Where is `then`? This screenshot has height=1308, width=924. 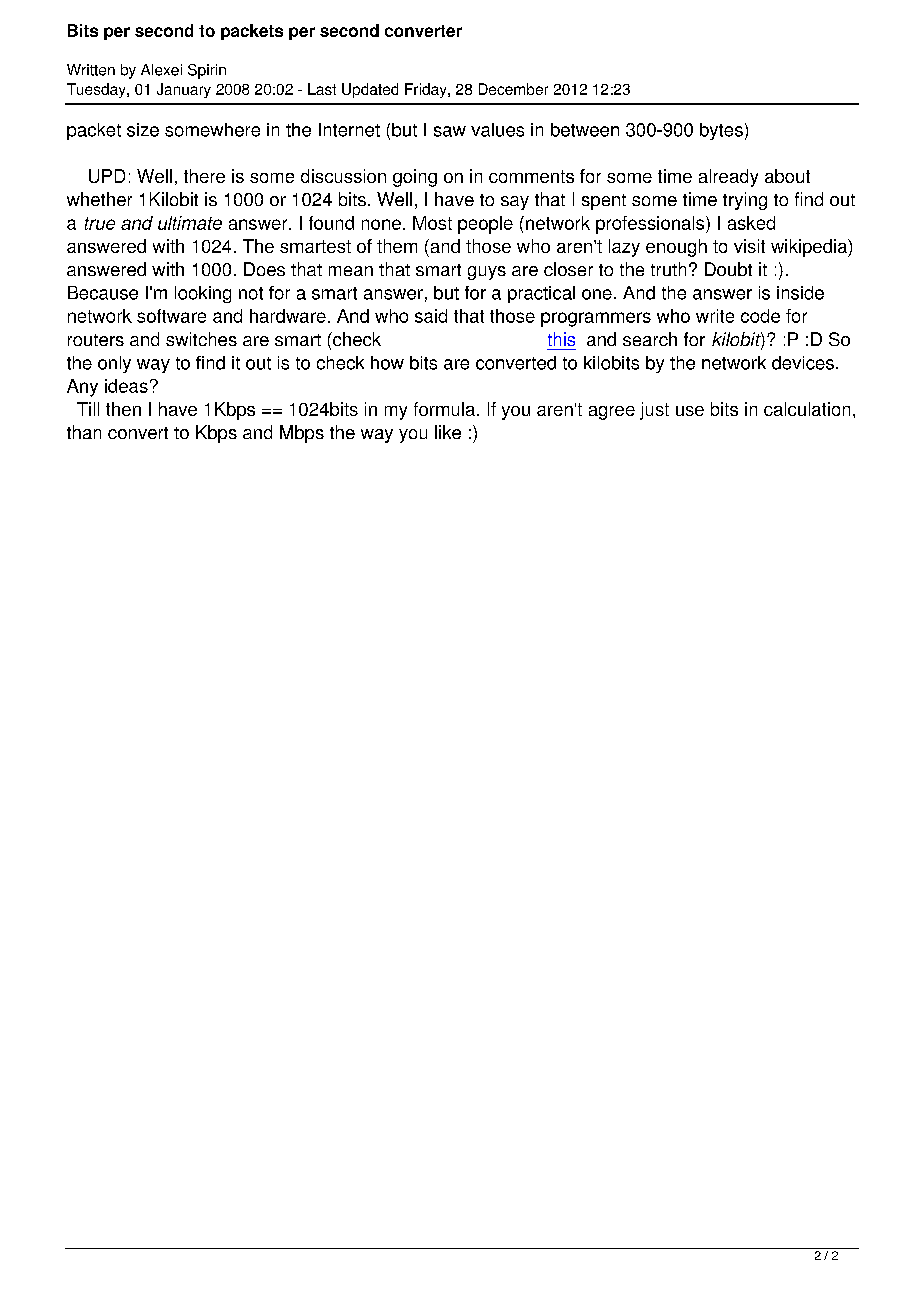 then is located at coordinates (123, 409).
